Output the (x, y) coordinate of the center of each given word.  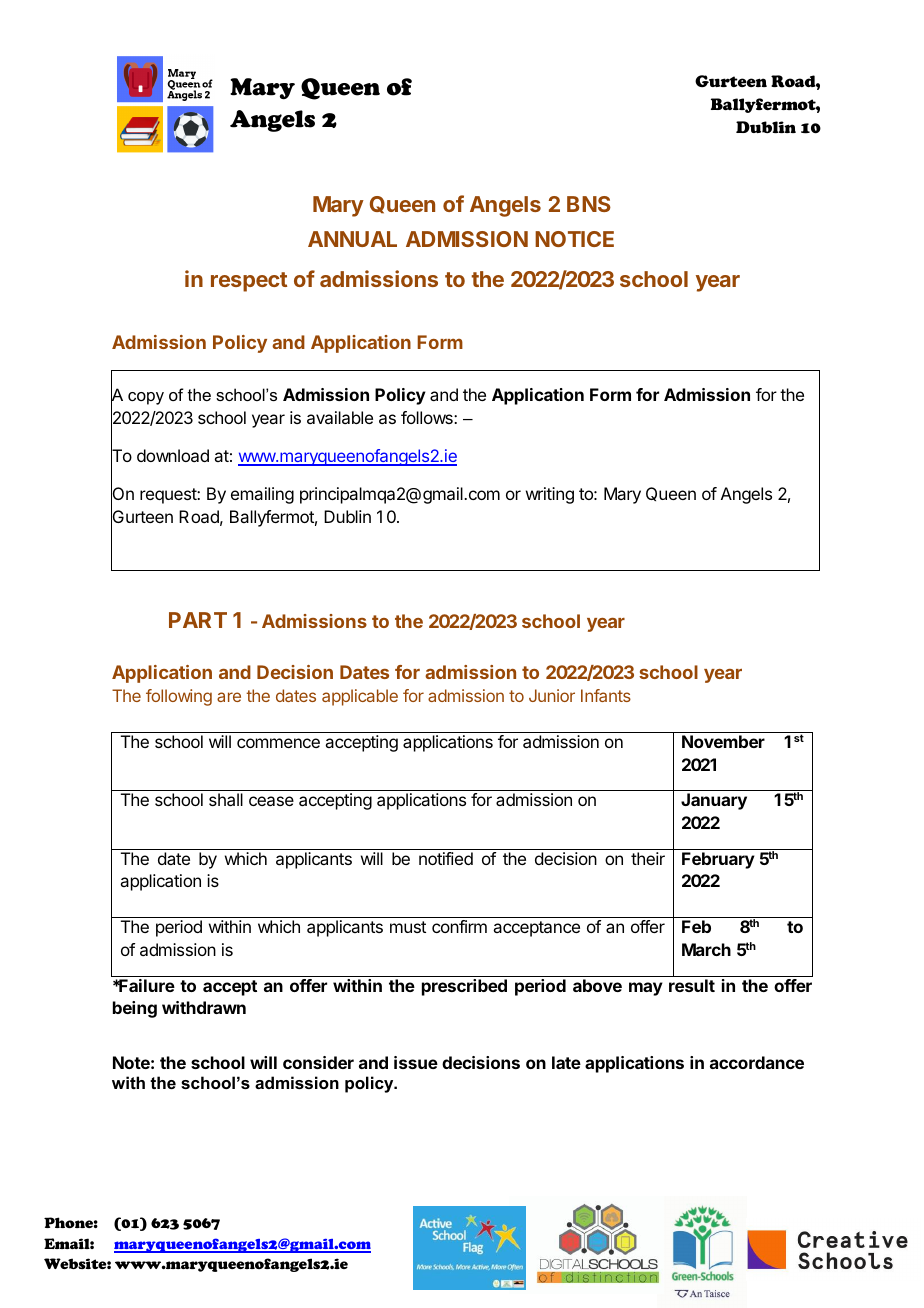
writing (550, 495)
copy (146, 398)
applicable (360, 697)
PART (198, 620)
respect (249, 282)
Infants (606, 695)
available (340, 417)
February (718, 860)
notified (446, 858)
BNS (589, 204)
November (723, 741)
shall (226, 799)
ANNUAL (352, 239)
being (135, 1009)
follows (428, 417)
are (229, 697)
